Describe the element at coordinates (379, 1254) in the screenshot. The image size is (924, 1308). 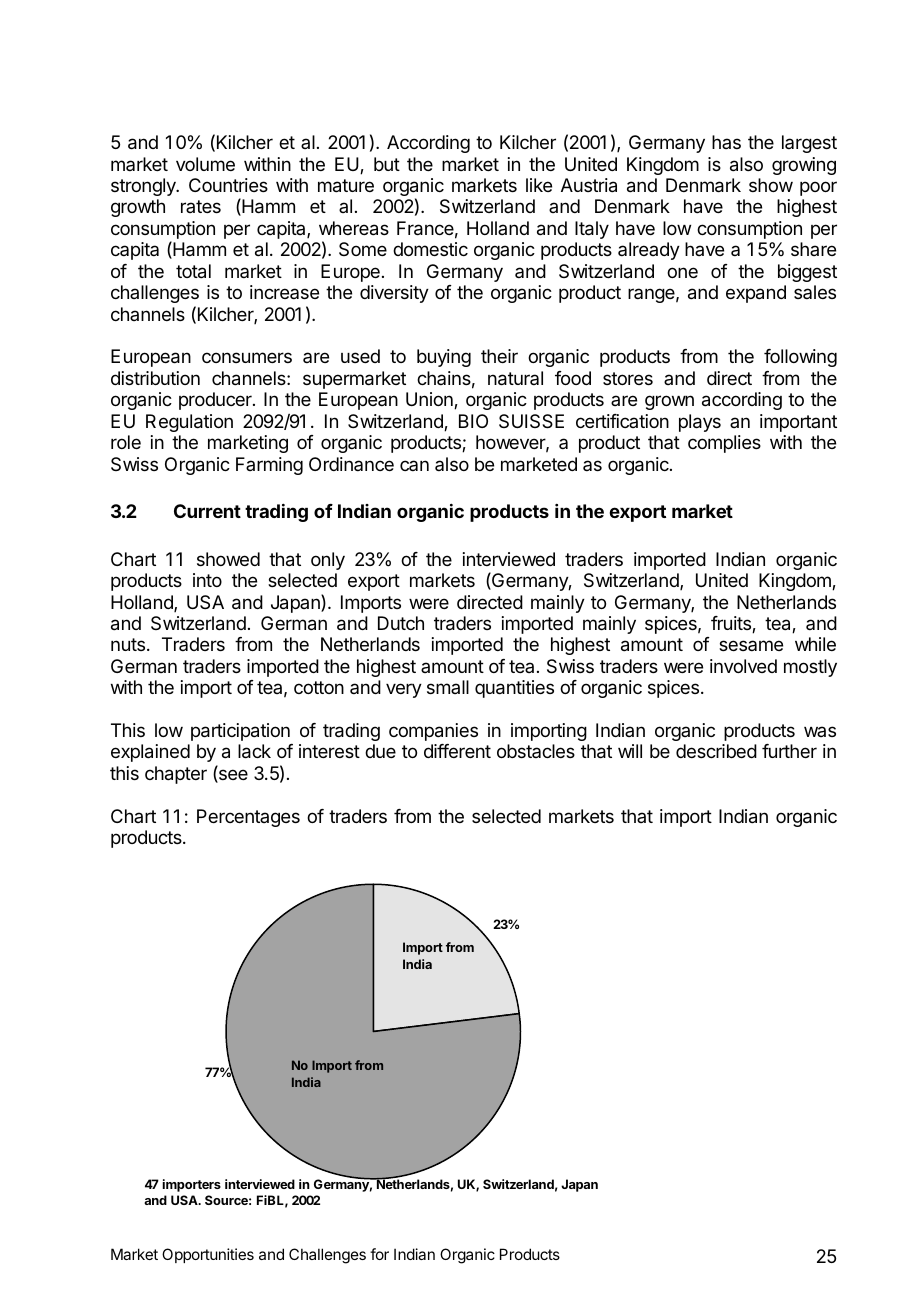
I see `for` at that location.
